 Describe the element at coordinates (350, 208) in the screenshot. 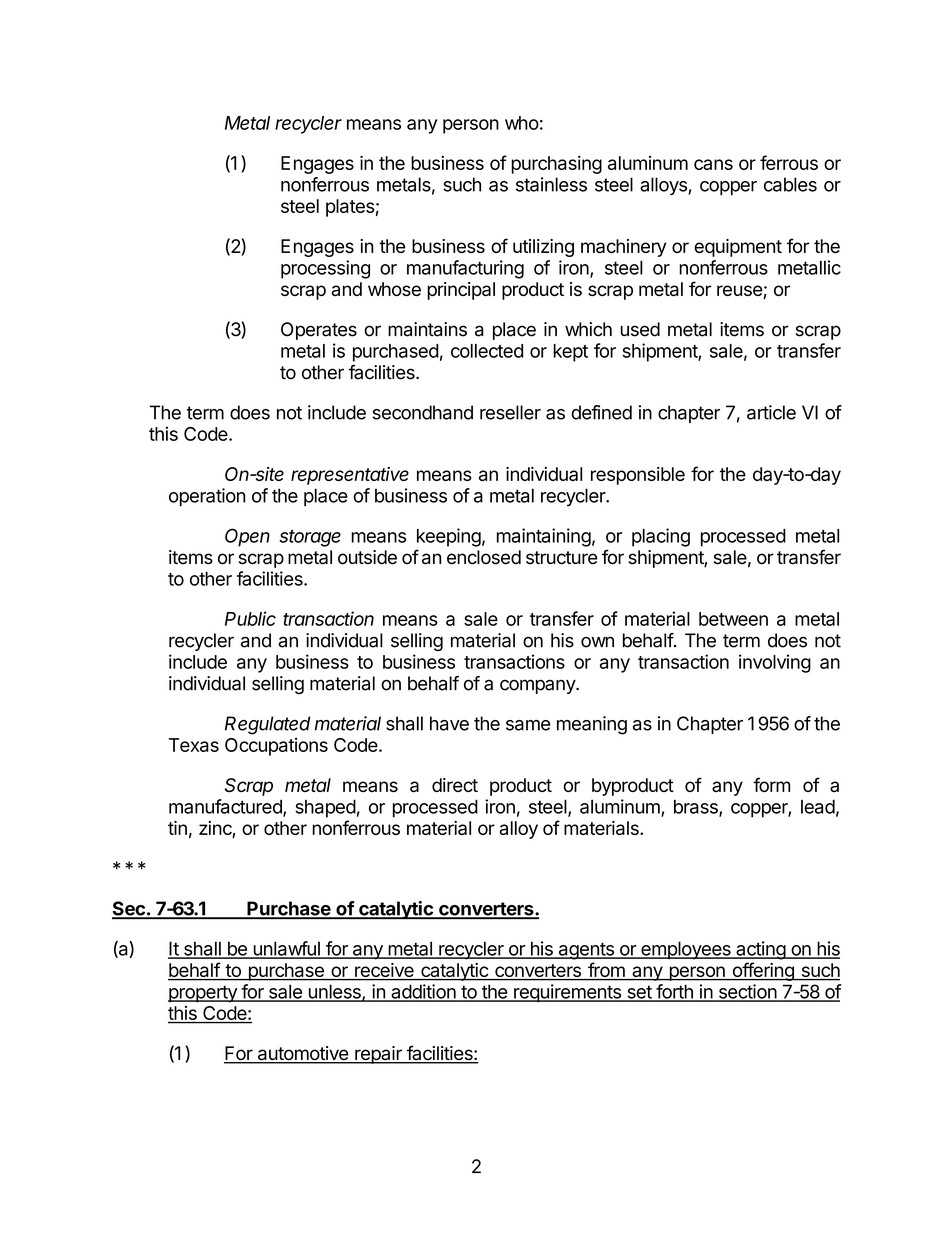

I see `plates` at that location.
